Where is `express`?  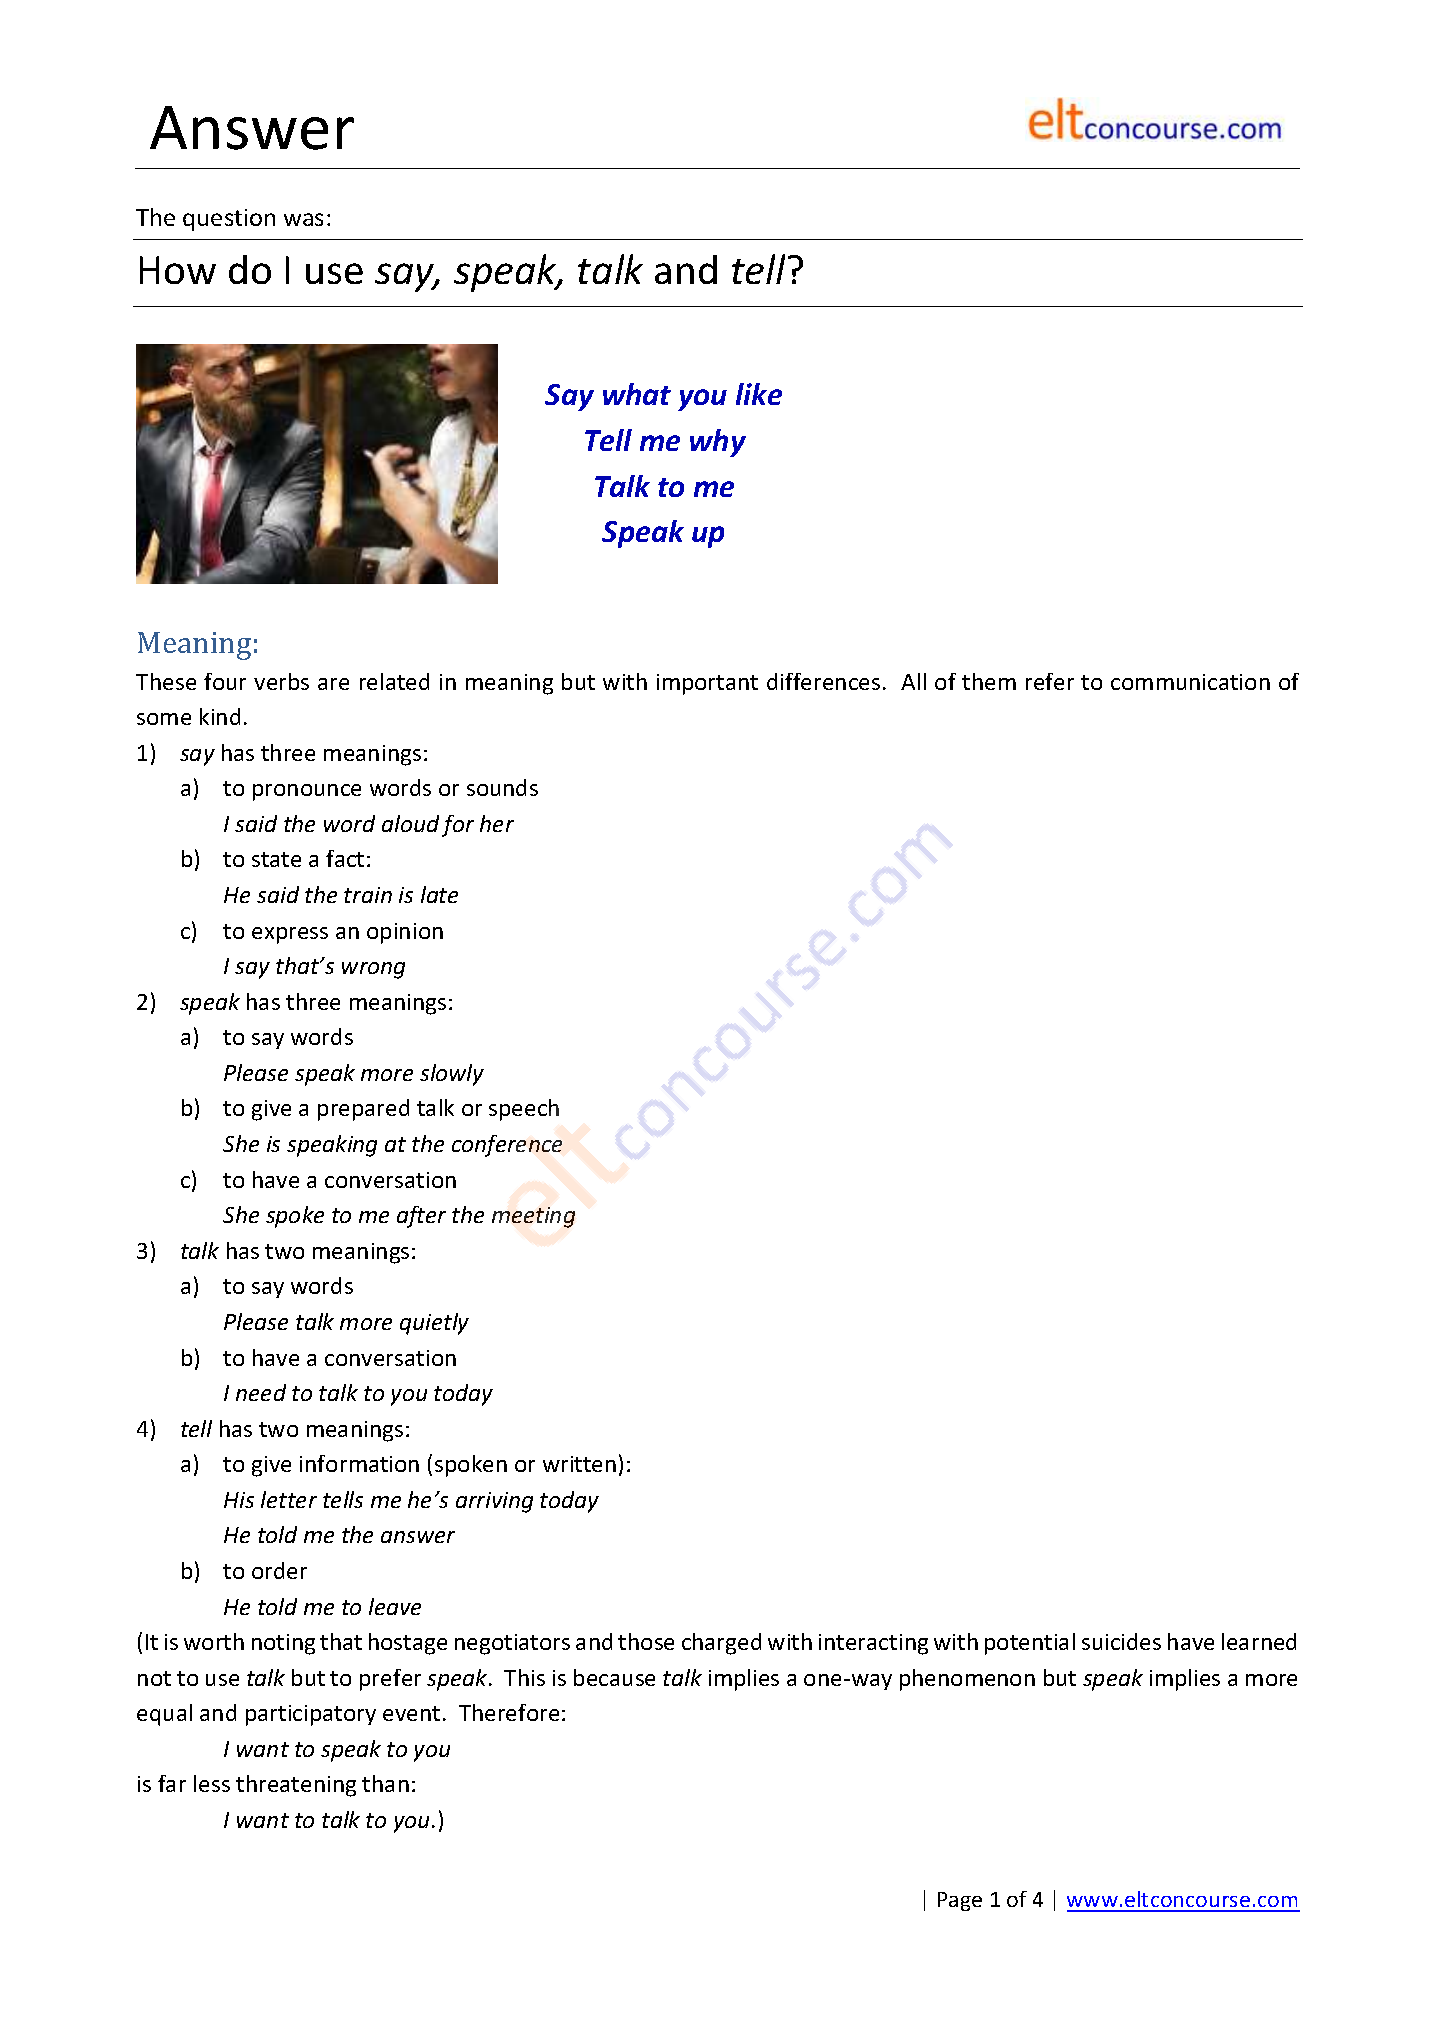 express is located at coordinates (290, 935).
